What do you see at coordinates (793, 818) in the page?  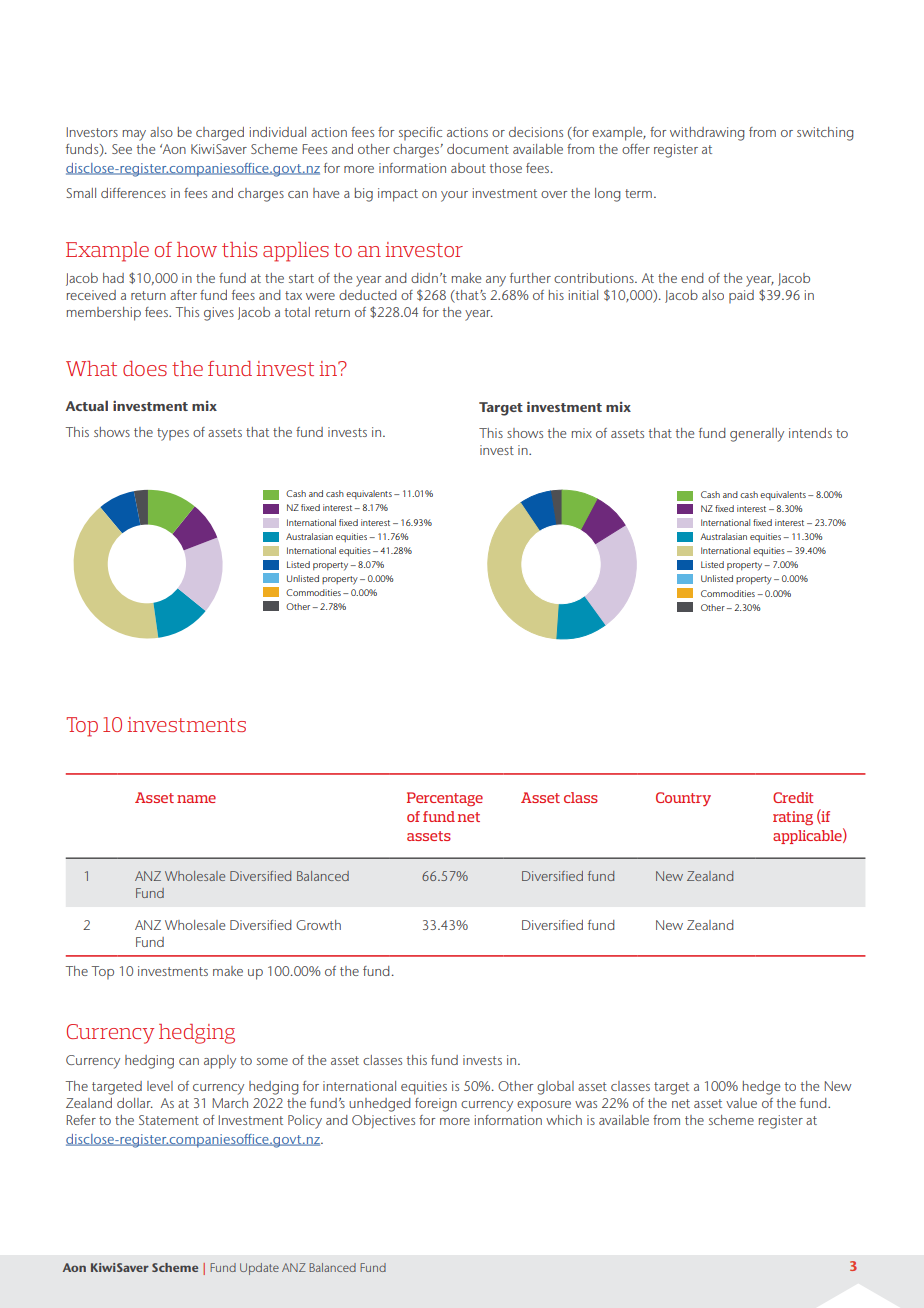 I see `rating` at bounding box center [793, 818].
